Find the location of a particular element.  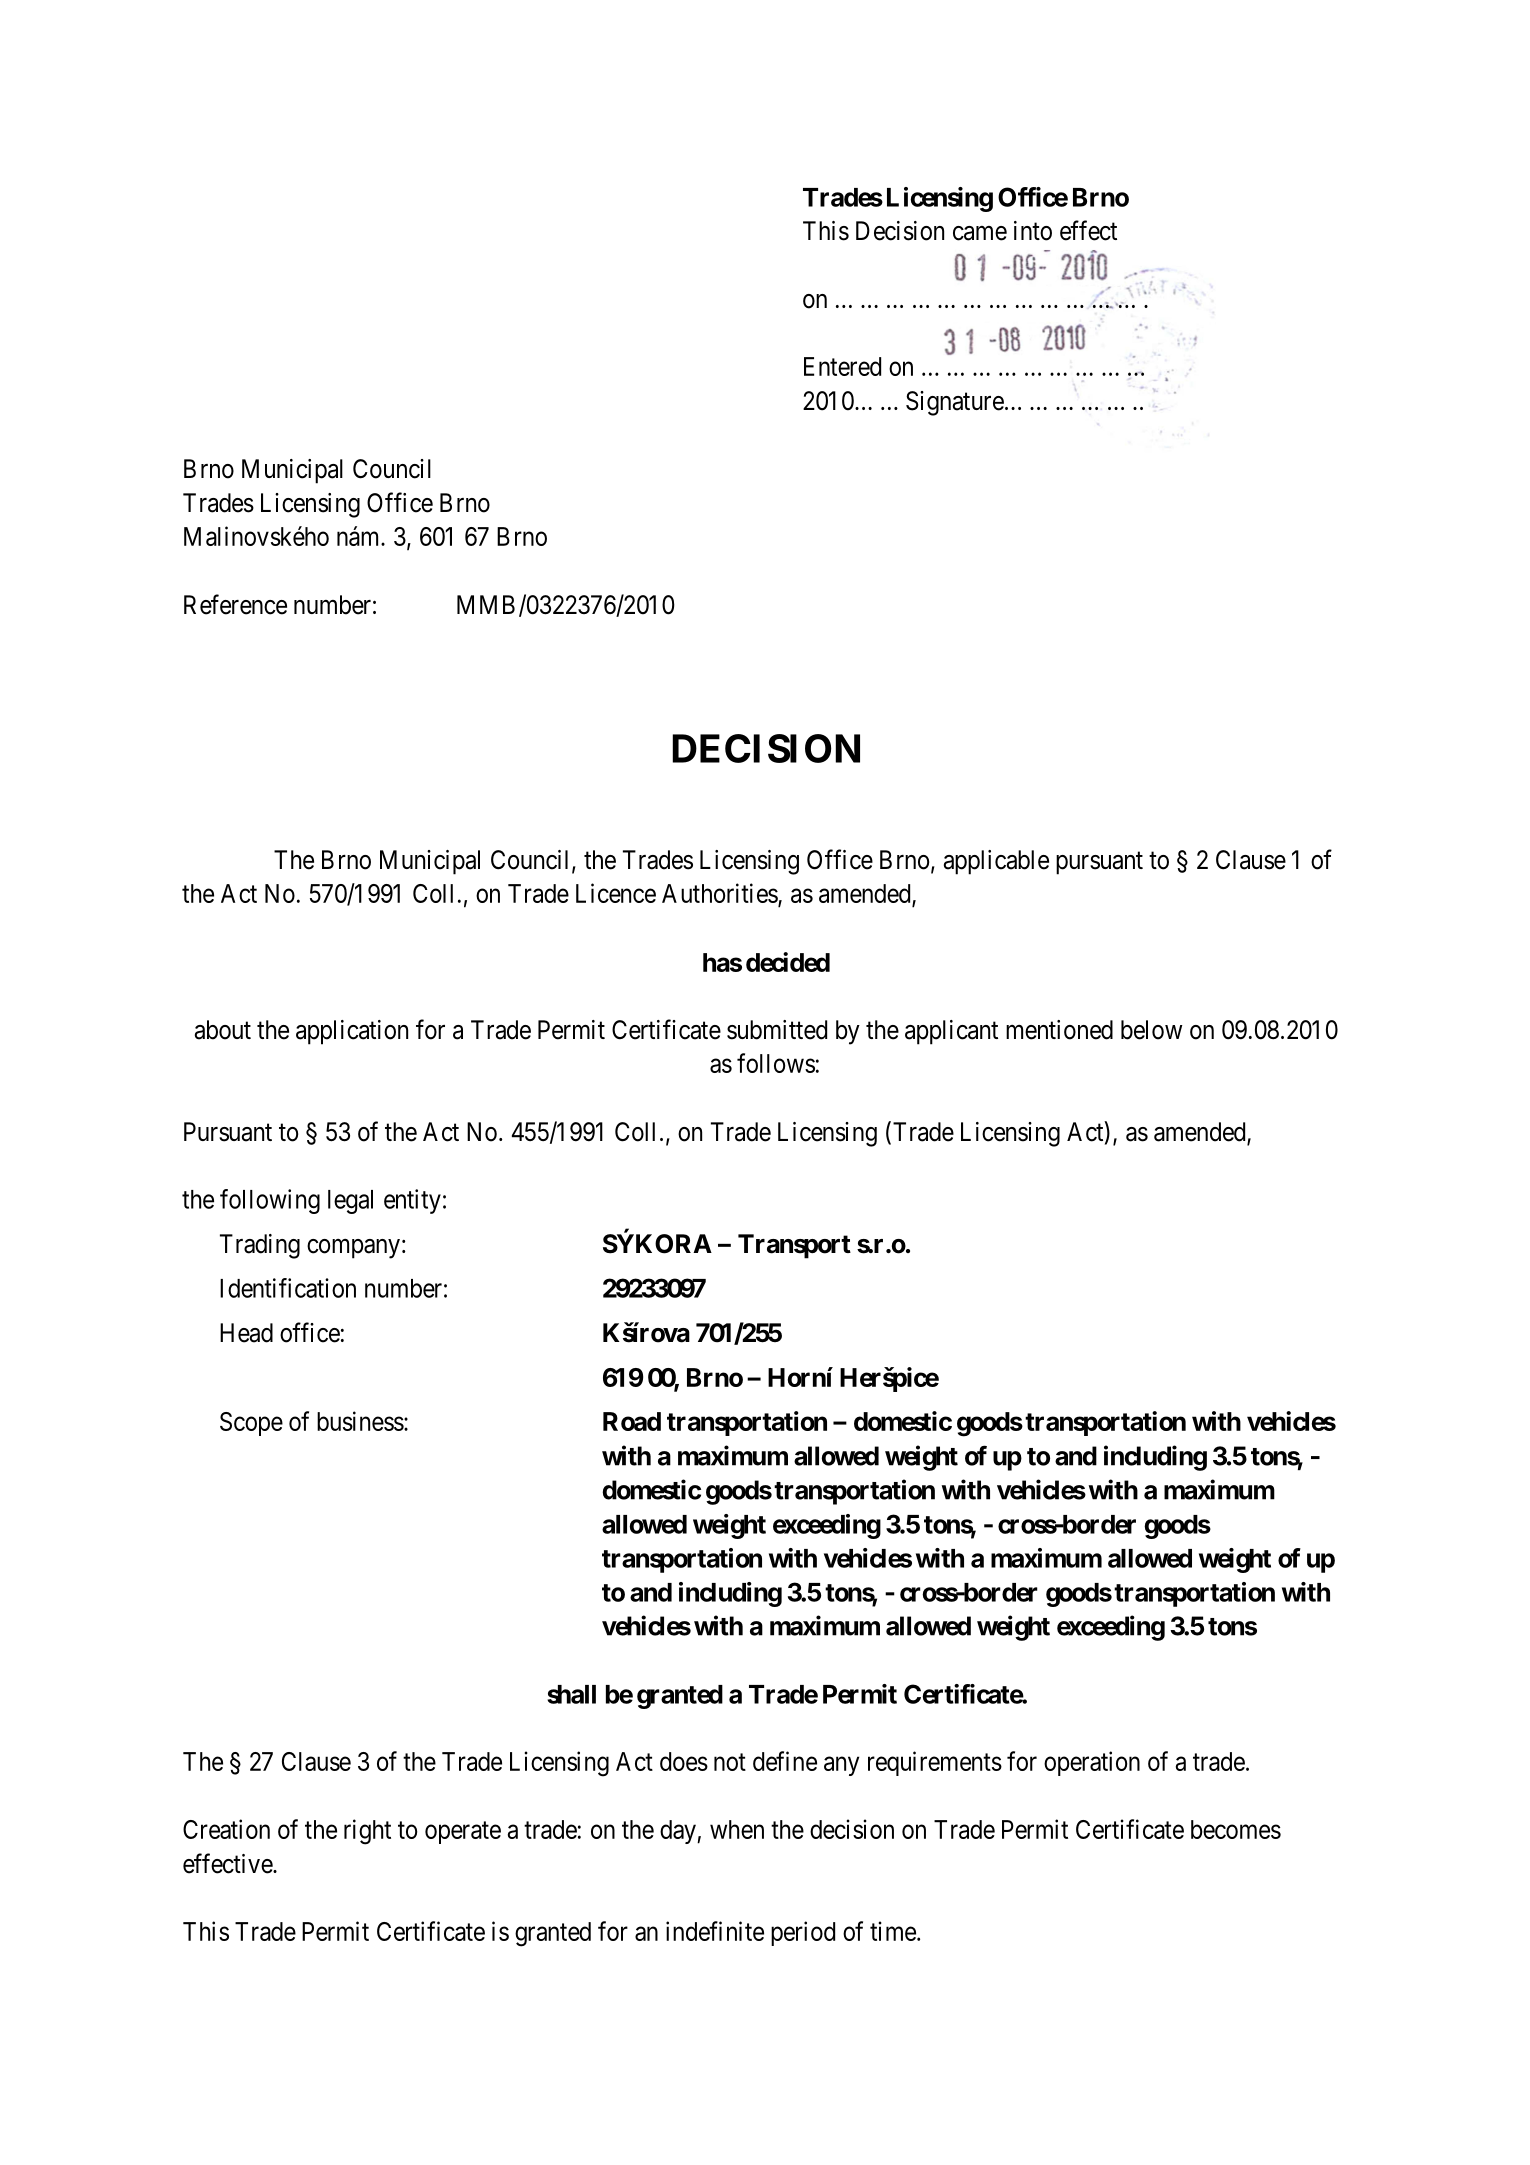

Entered is located at coordinates (842, 366).
